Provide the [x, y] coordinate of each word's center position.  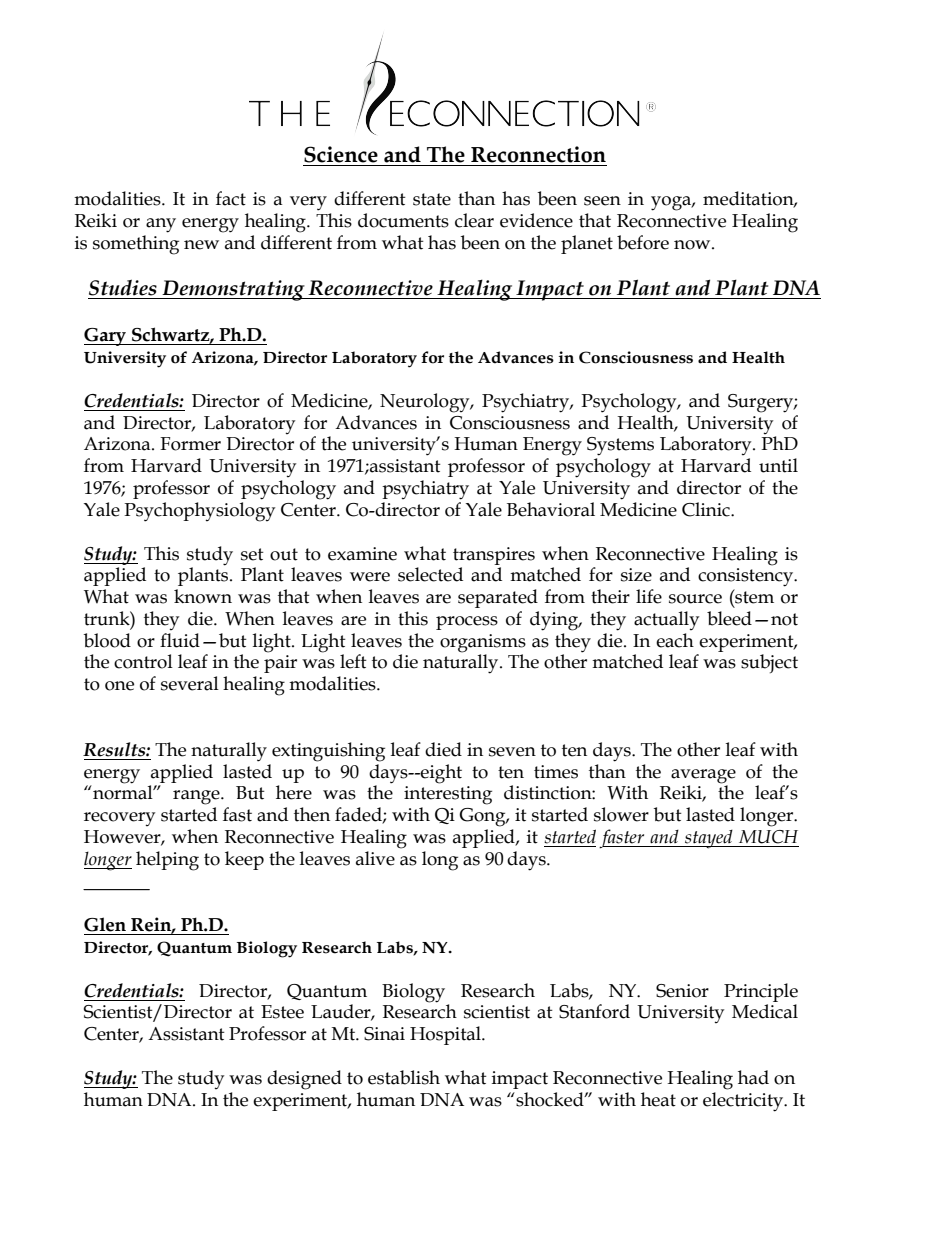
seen [602, 201]
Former [190, 444]
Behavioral [551, 509]
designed [304, 1080]
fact [231, 198]
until [778, 465]
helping [167, 861]
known [203, 596]
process [467, 623]
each [675, 640]
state [432, 199]
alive [375, 858]
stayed [709, 839]
